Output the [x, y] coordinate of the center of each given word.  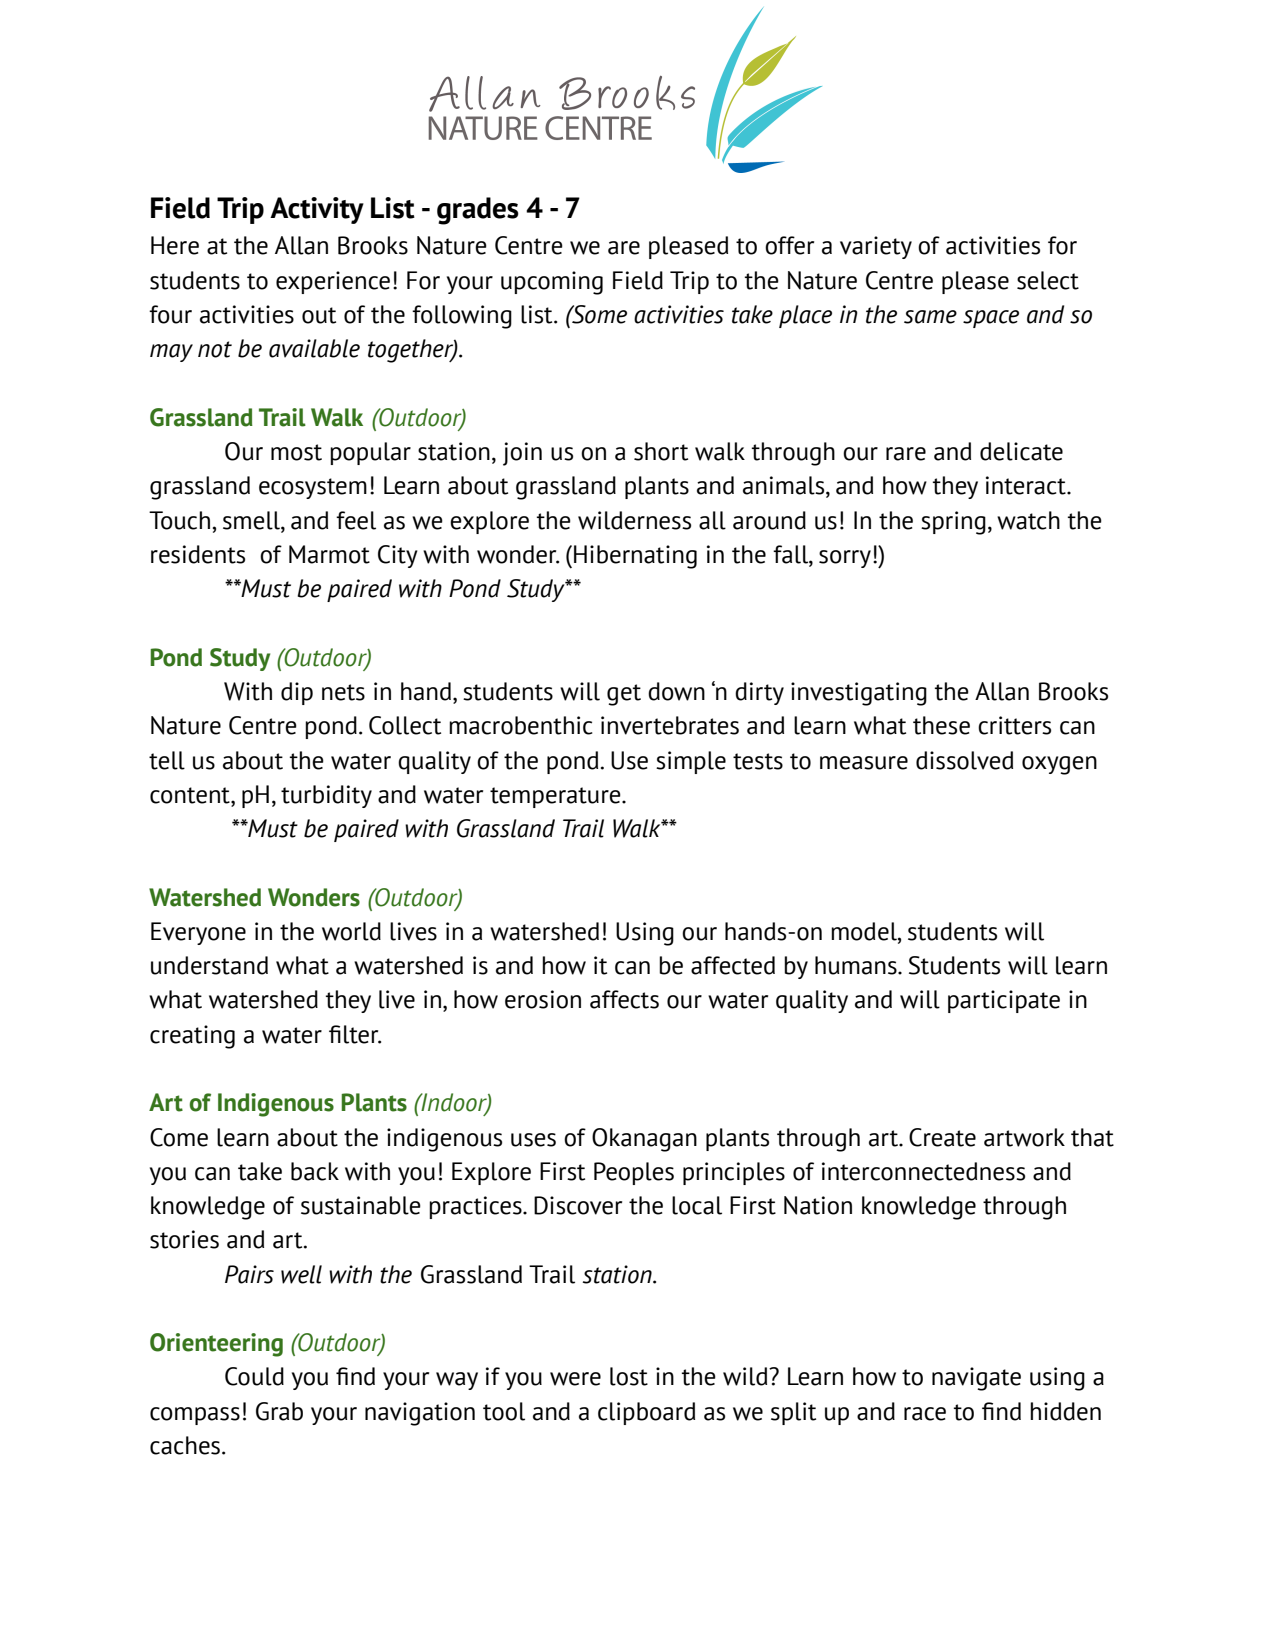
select [1048, 280]
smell [252, 520]
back [315, 1171]
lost [629, 1376]
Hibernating [635, 557]
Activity [317, 210]
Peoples [634, 1173]
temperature [556, 797]
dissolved [964, 760]
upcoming [552, 283]
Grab [279, 1411]
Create [942, 1137]
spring [953, 523]
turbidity [326, 796]
